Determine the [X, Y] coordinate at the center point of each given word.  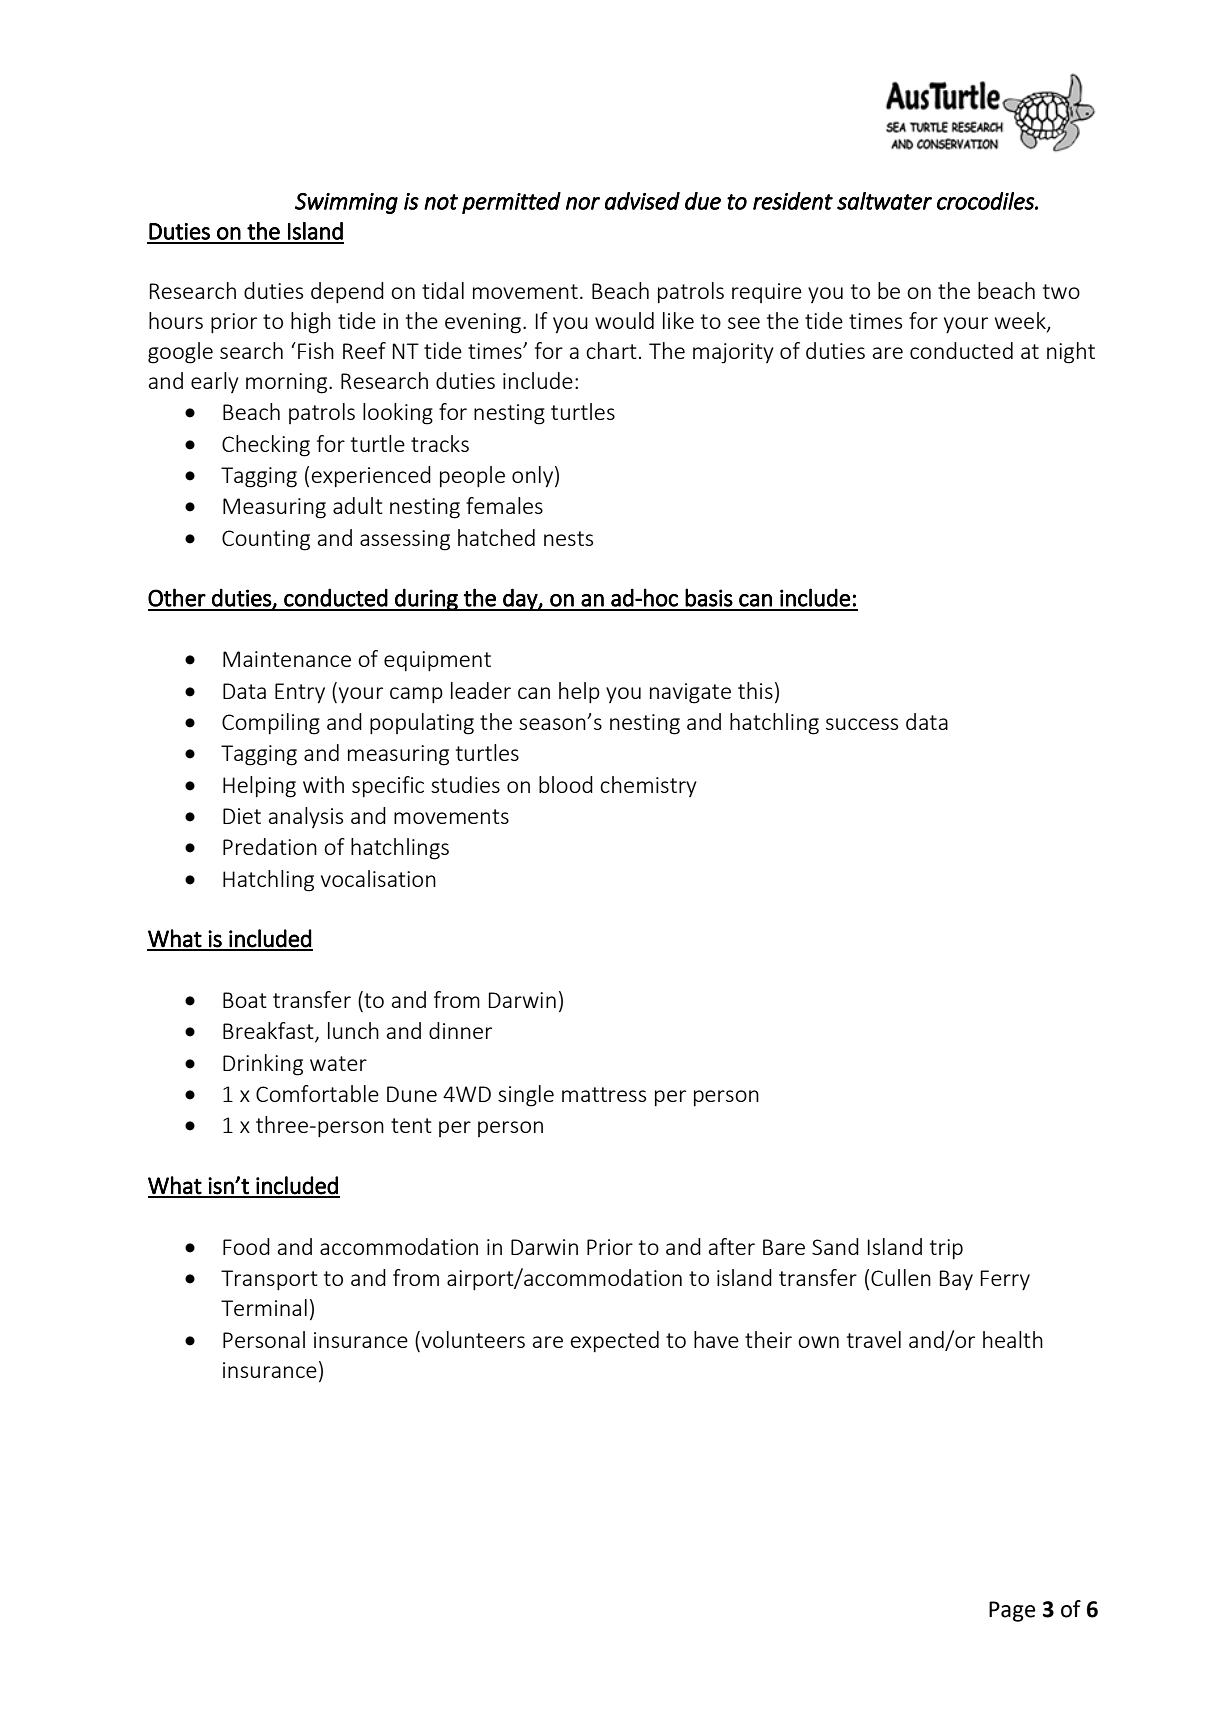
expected [614, 1342]
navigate [690, 693]
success [862, 724]
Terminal [264, 1307]
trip [946, 1249]
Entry [300, 693]
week [1021, 322]
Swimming [346, 203]
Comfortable [317, 1093]
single [526, 1096]
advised [642, 201]
